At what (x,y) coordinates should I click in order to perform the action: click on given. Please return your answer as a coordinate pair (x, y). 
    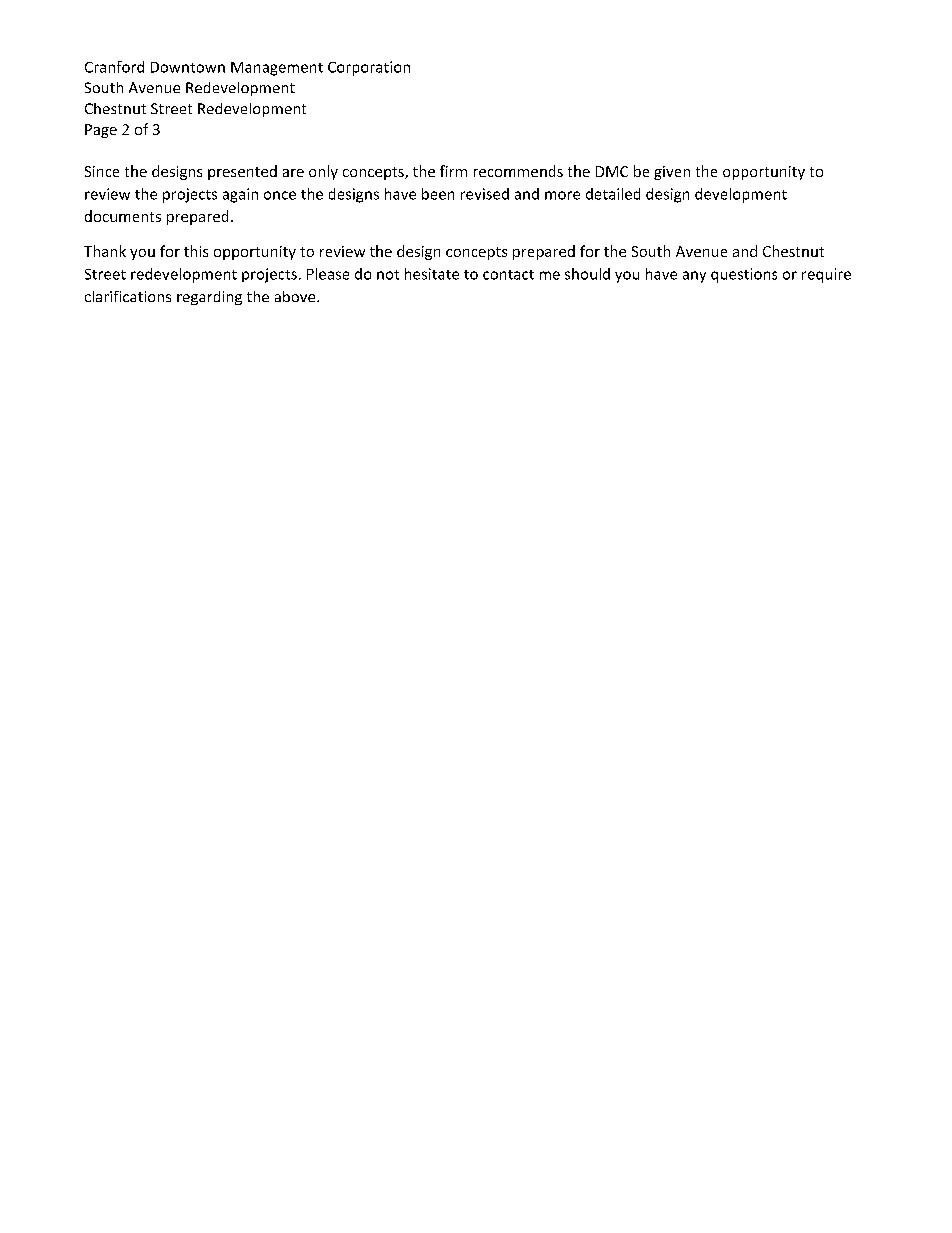
    Looking at the image, I should click on (672, 173).
